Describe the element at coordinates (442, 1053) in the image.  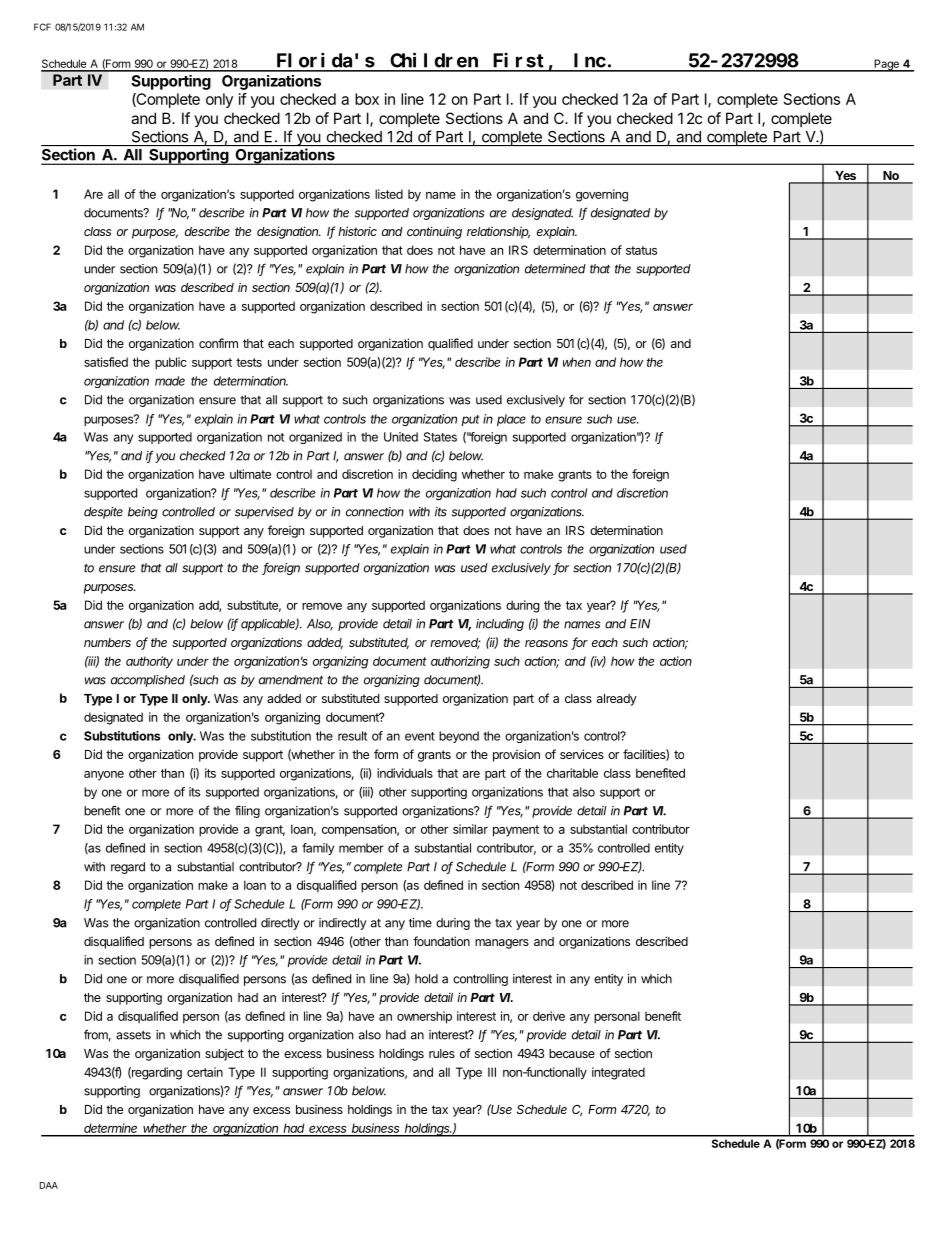
I see `rules` at that location.
